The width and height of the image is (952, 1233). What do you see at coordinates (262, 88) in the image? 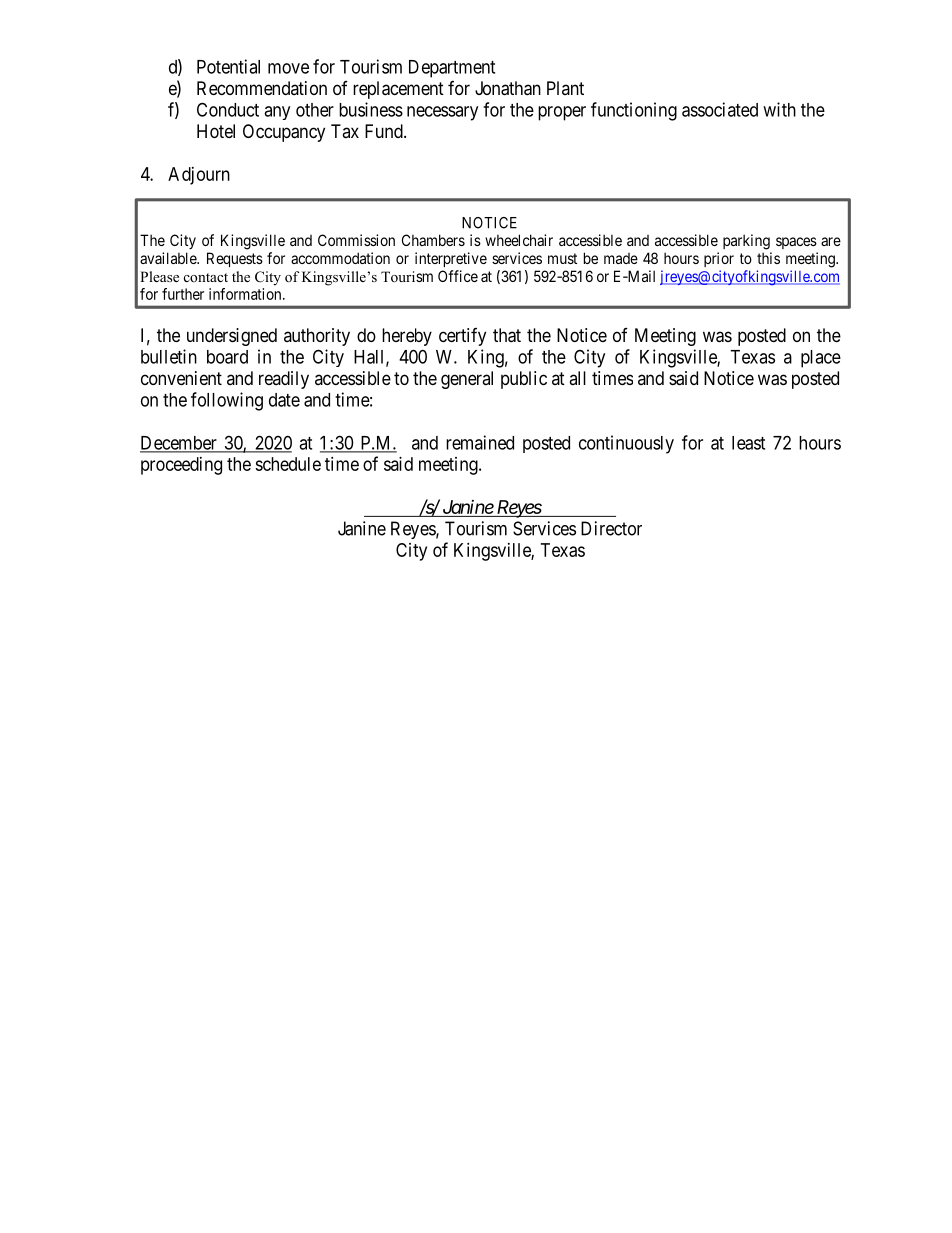
I see `Recommendation` at bounding box center [262, 88].
